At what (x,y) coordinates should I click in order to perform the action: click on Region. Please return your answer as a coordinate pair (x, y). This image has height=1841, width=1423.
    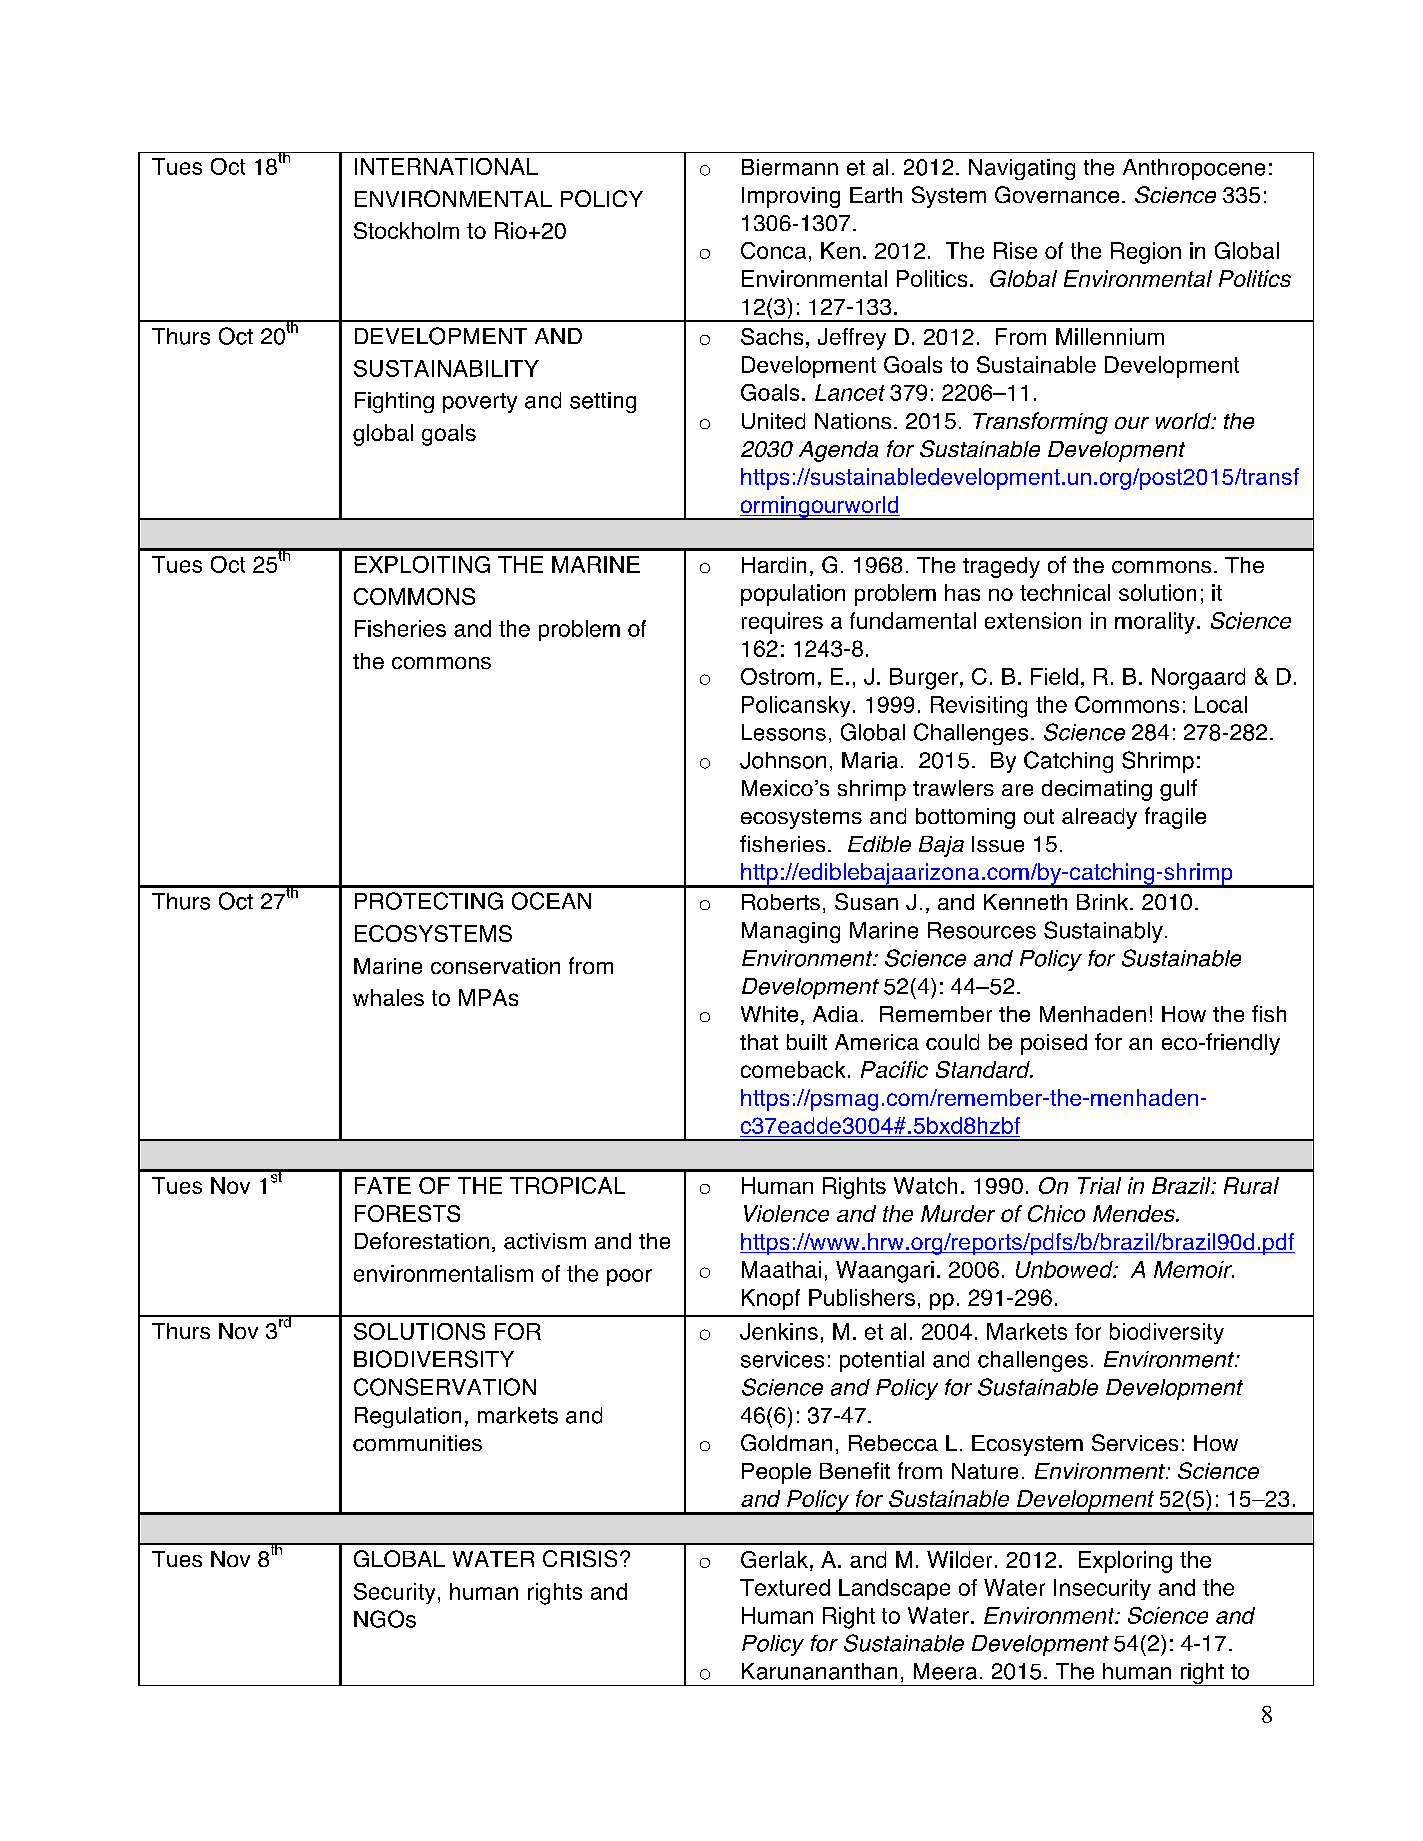
    Looking at the image, I should click on (1146, 253).
